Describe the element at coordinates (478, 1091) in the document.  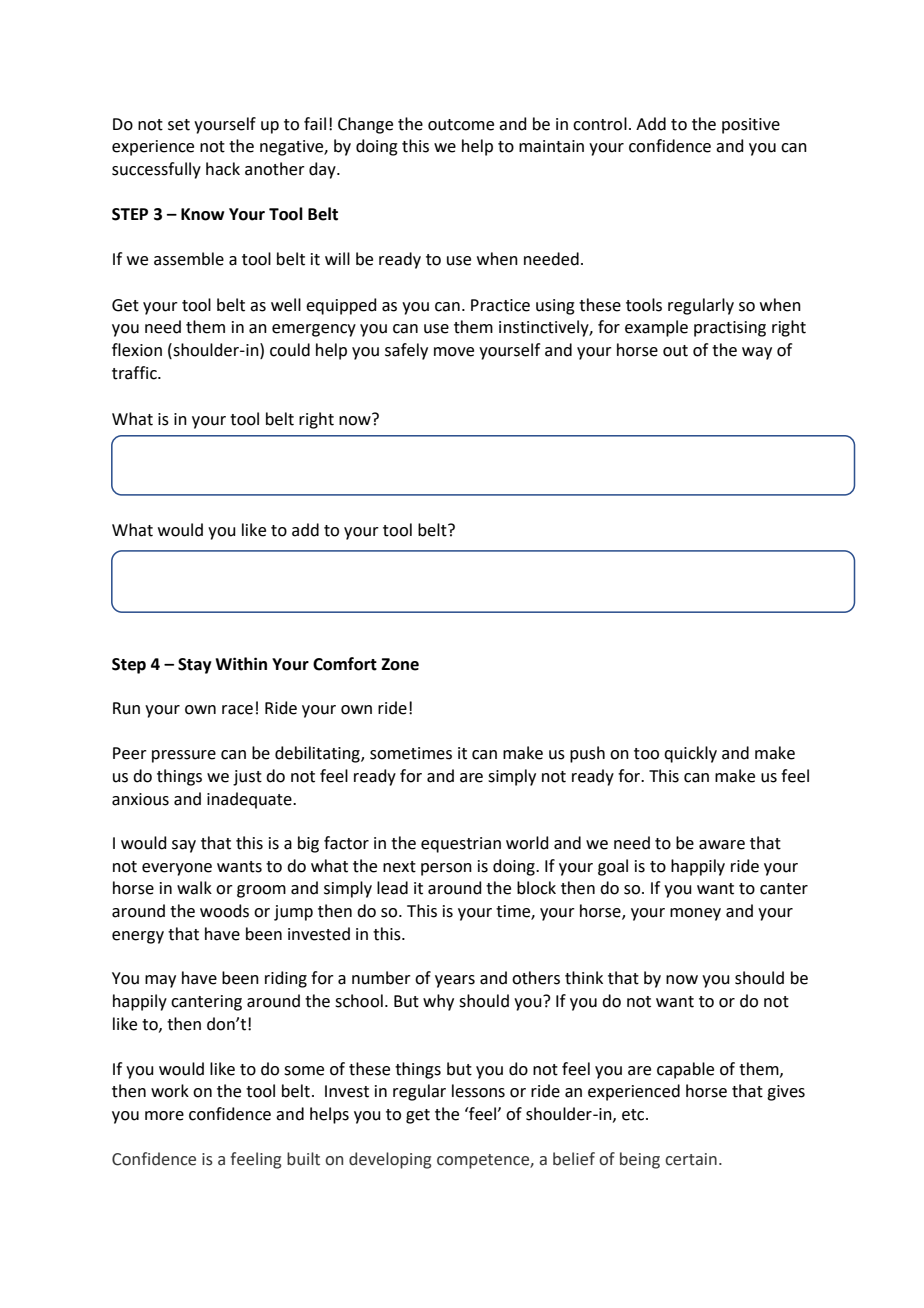
I see `lessons` at that location.
